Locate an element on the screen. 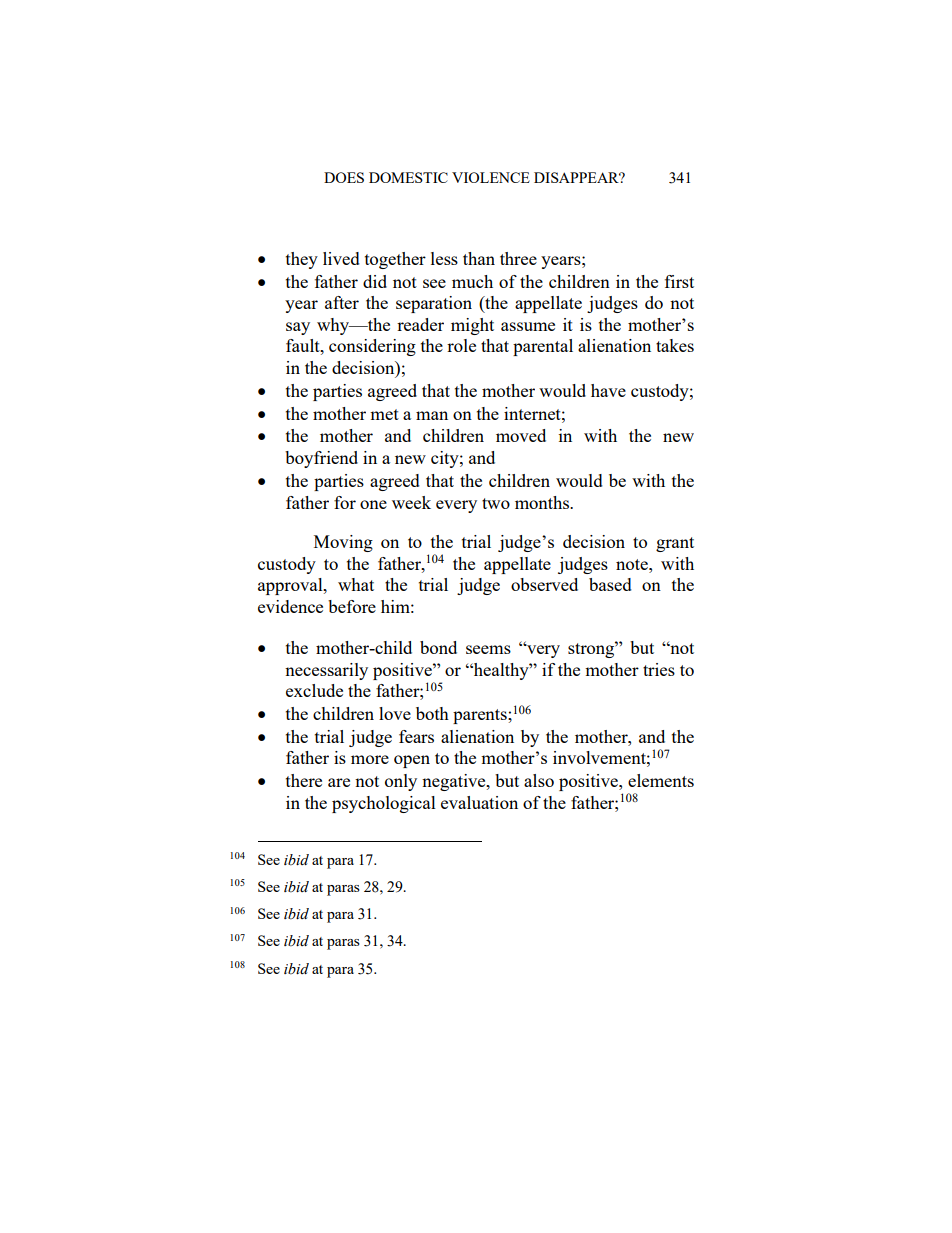  observed is located at coordinates (544, 584).
